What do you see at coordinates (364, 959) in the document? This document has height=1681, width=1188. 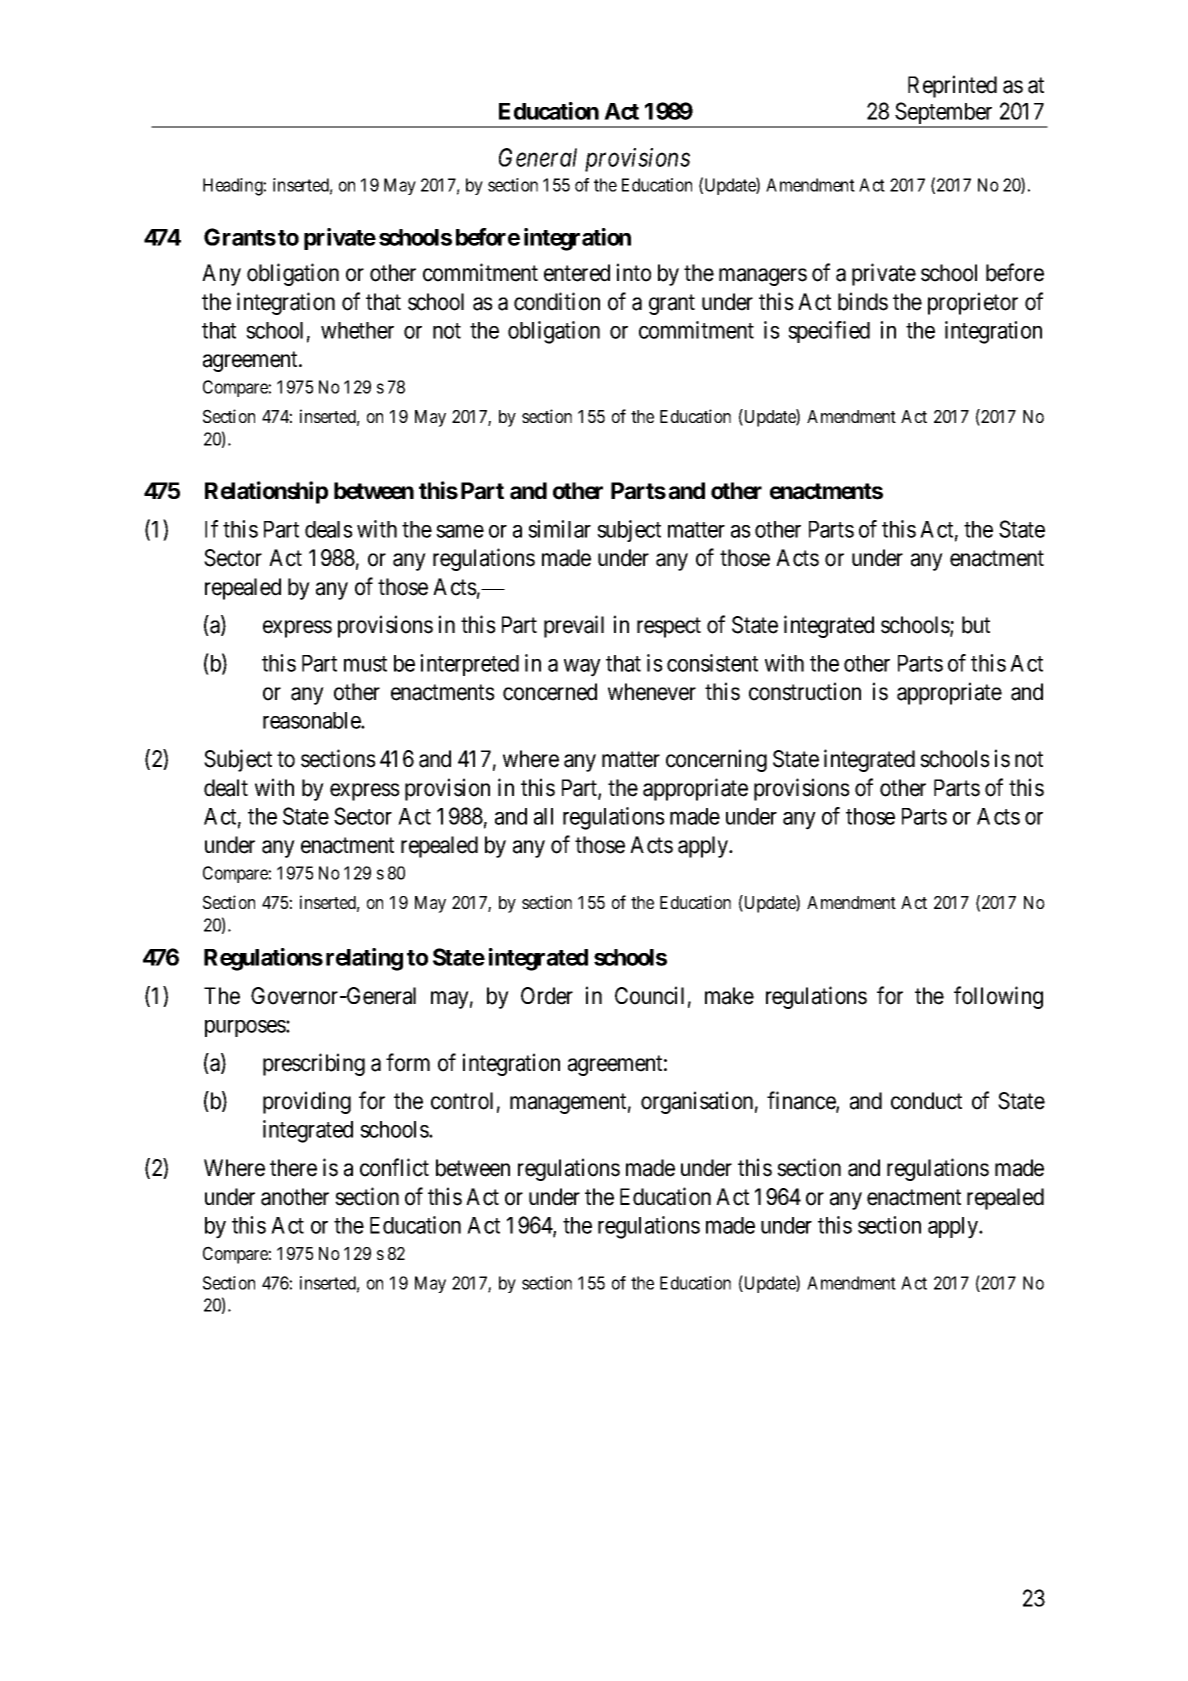 I see `relating` at bounding box center [364, 959].
